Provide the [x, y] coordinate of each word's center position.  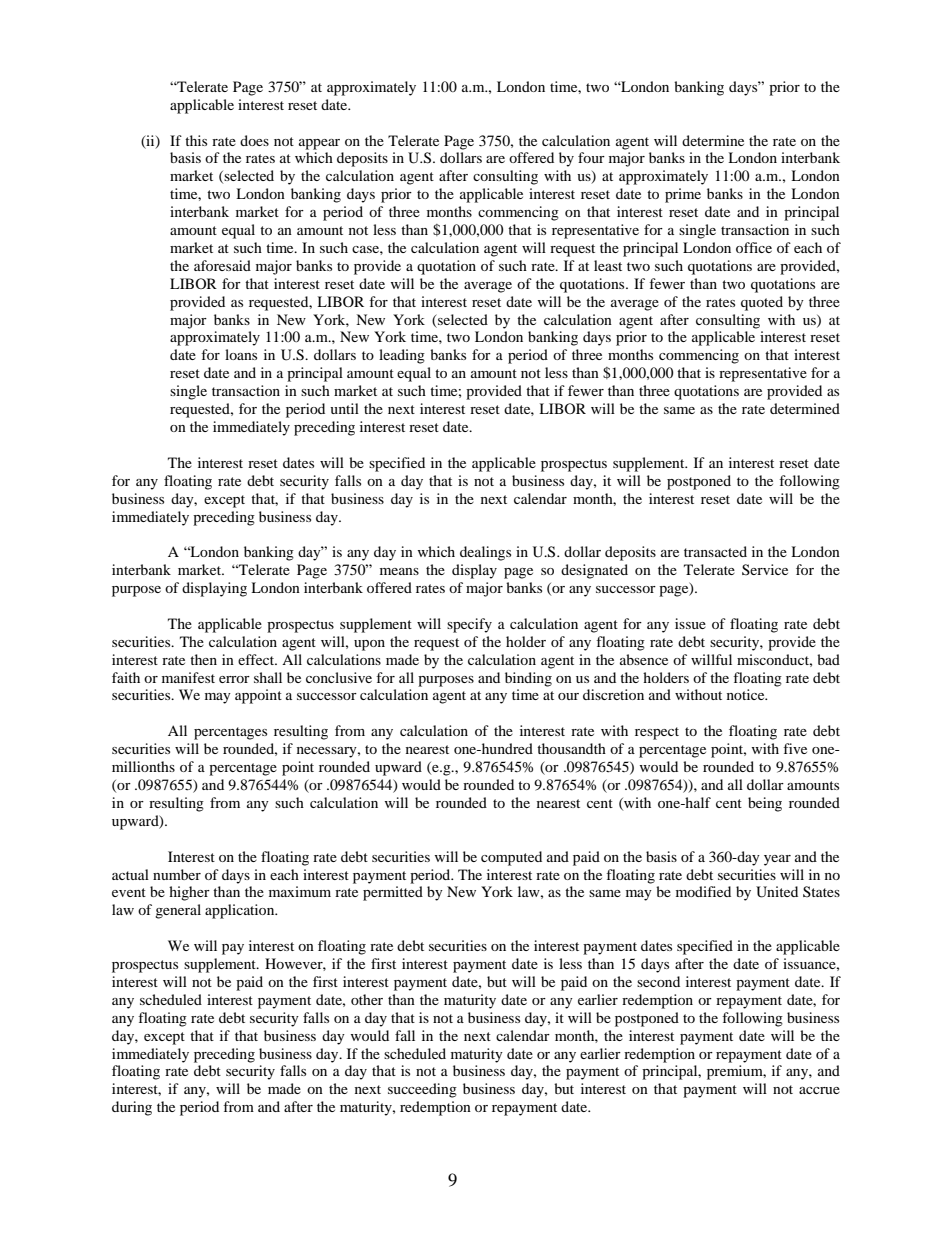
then [203, 659]
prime [683, 195]
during [132, 1108]
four [591, 157]
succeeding [422, 1090]
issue [690, 623]
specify [469, 625]
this [196, 140]
